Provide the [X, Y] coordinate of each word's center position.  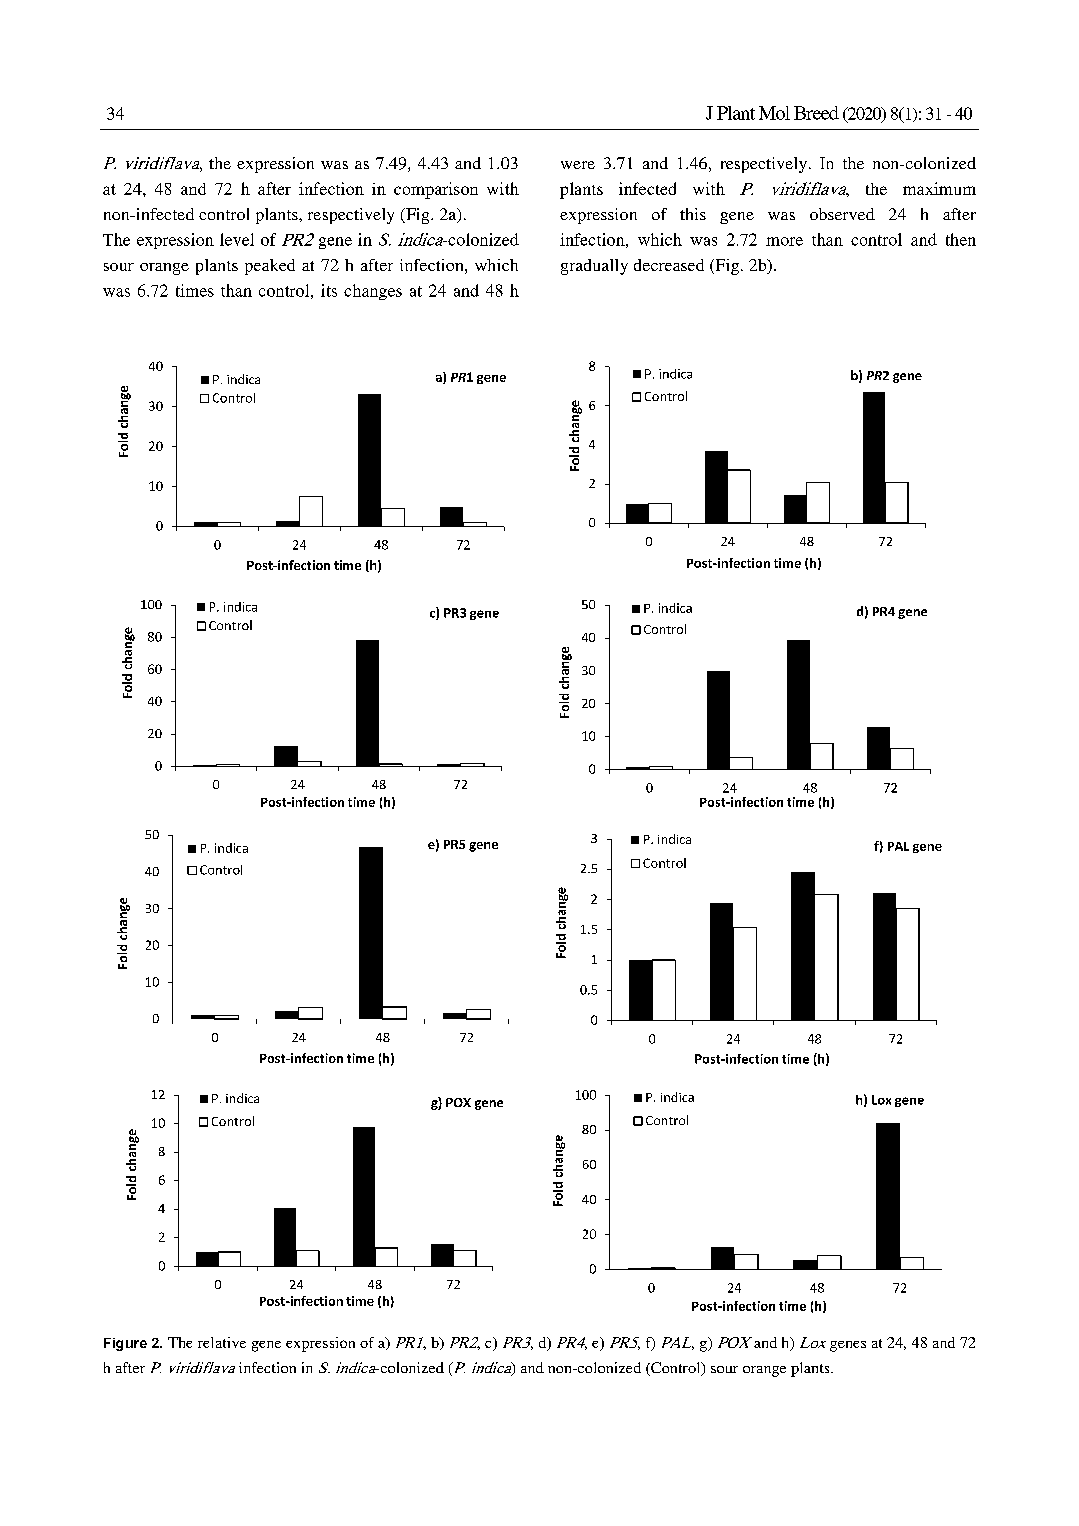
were [578, 165]
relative [222, 1342]
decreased [669, 265]
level [237, 239]
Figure [125, 1344]
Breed [816, 113]
